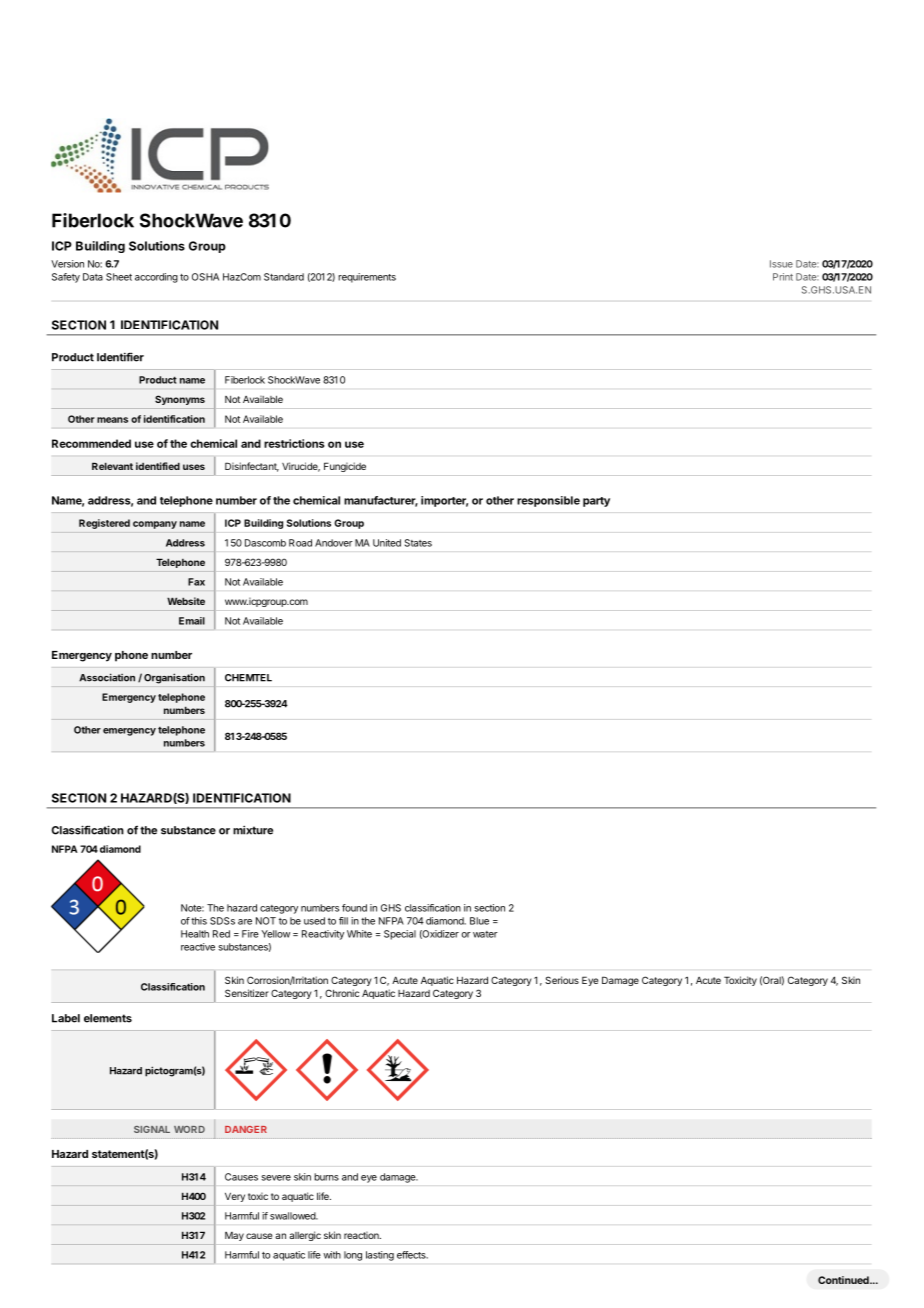 This screenshot has height=1308, width=924. Describe the element at coordinates (783, 277) in the screenshot. I see `Print` at that location.
